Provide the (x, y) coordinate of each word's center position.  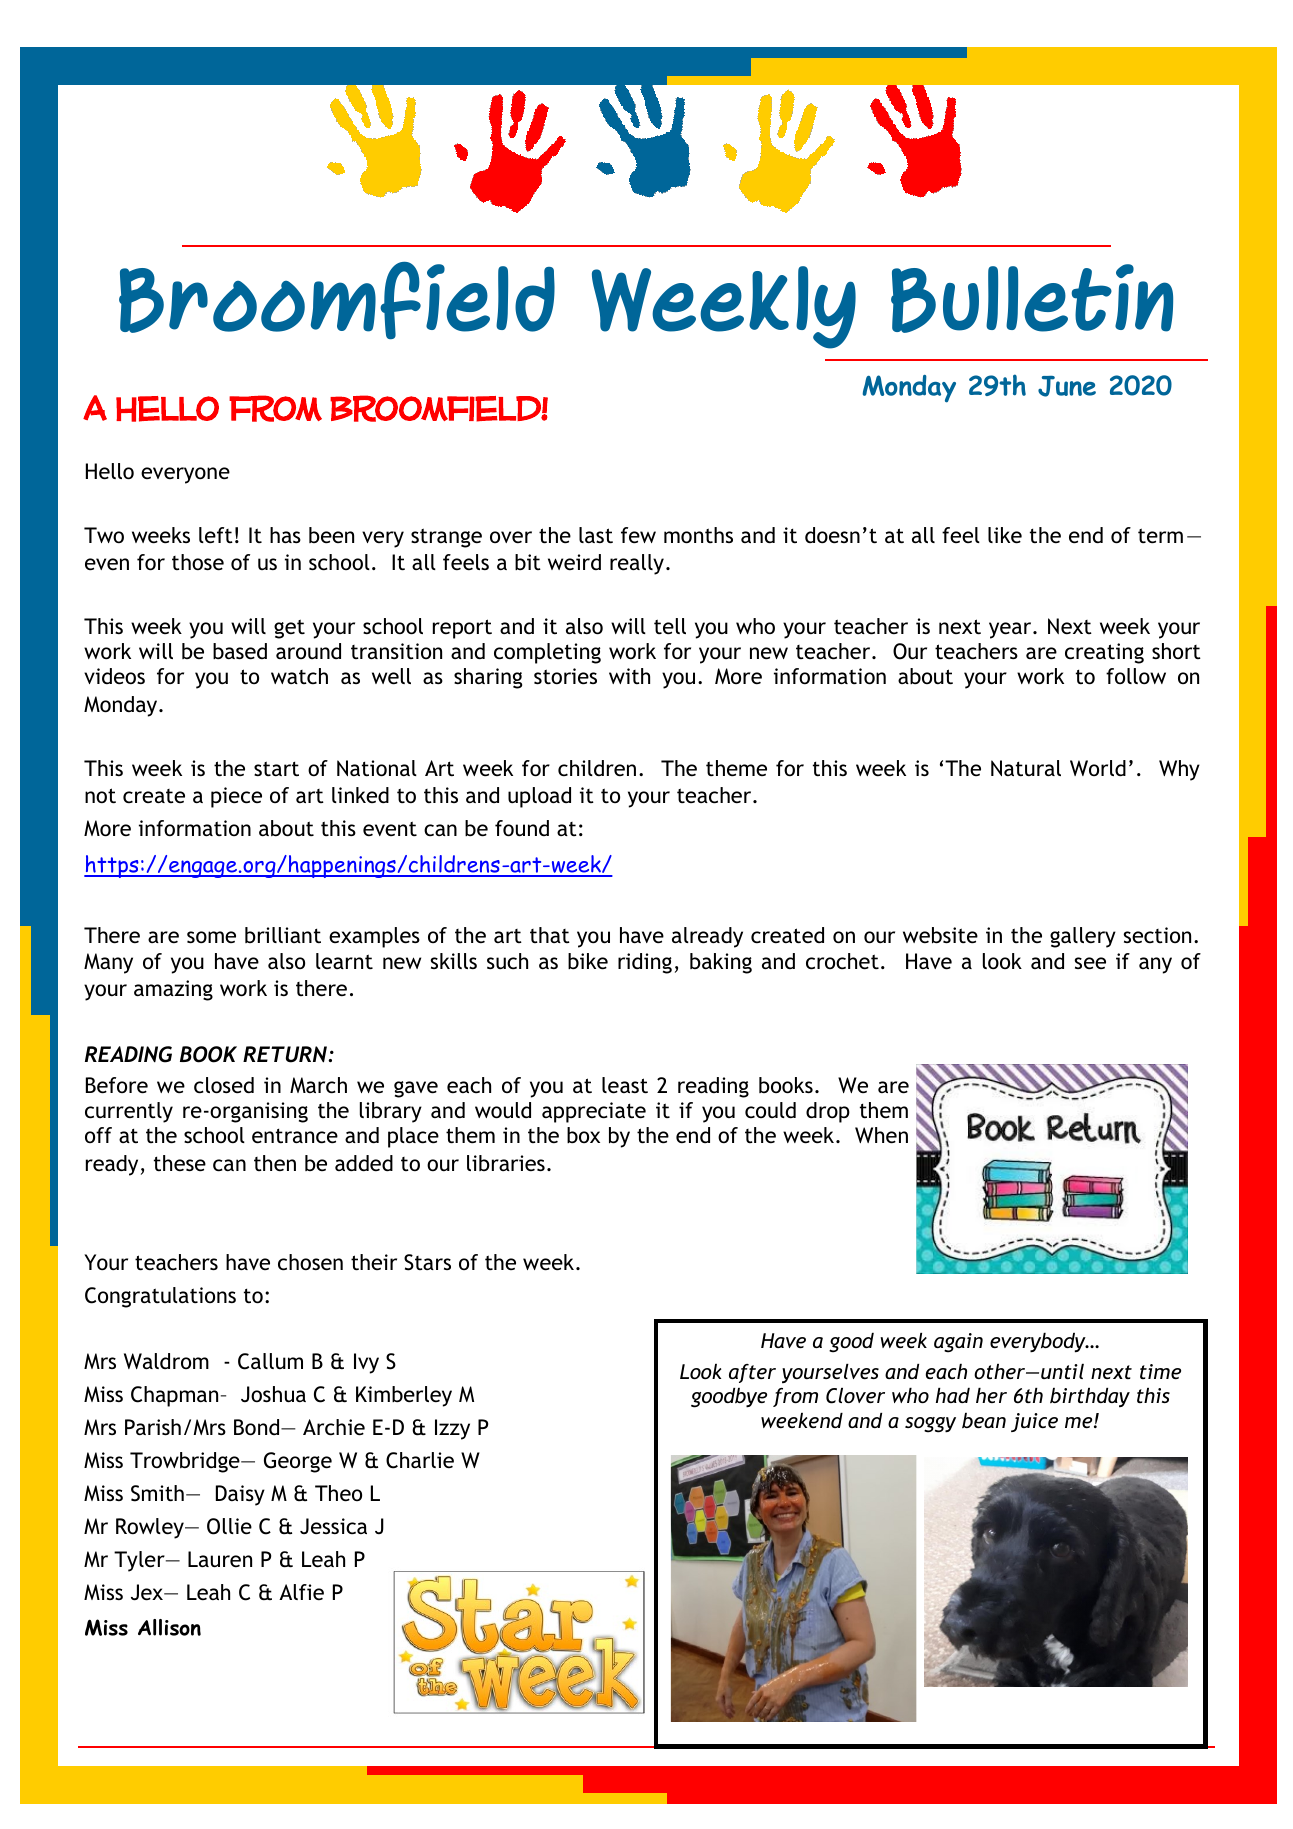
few (638, 535)
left (216, 535)
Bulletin (1032, 298)
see (1090, 963)
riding (645, 963)
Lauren (220, 1559)
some (211, 937)
